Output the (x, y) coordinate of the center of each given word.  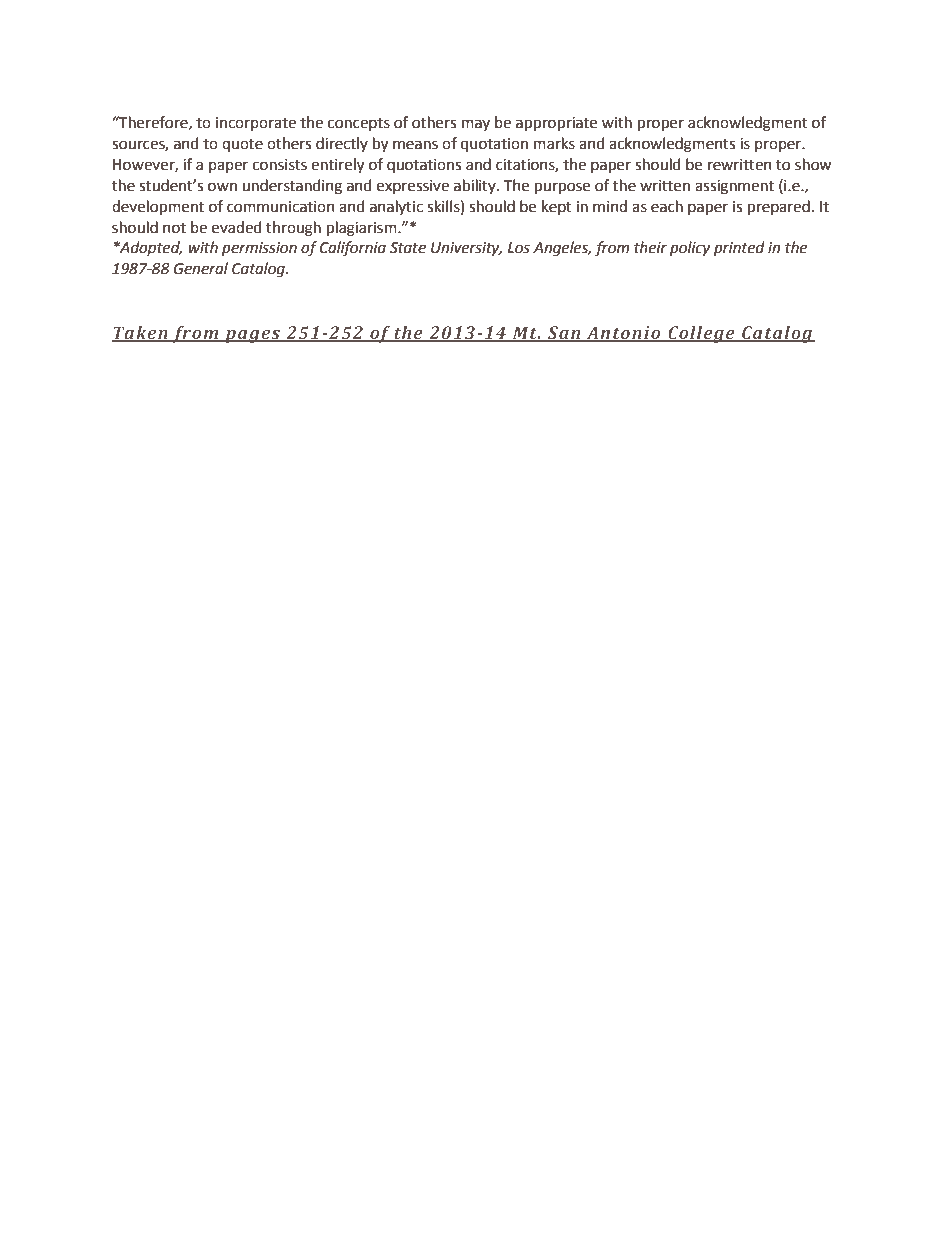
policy (690, 249)
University (466, 249)
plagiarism (363, 229)
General (201, 268)
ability (476, 186)
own (222, 187)
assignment (734, 187)
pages (253, 336)
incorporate (256, 124)
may (476, 125)
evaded (237, 227)
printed (739, 249)
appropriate (556, 124)
